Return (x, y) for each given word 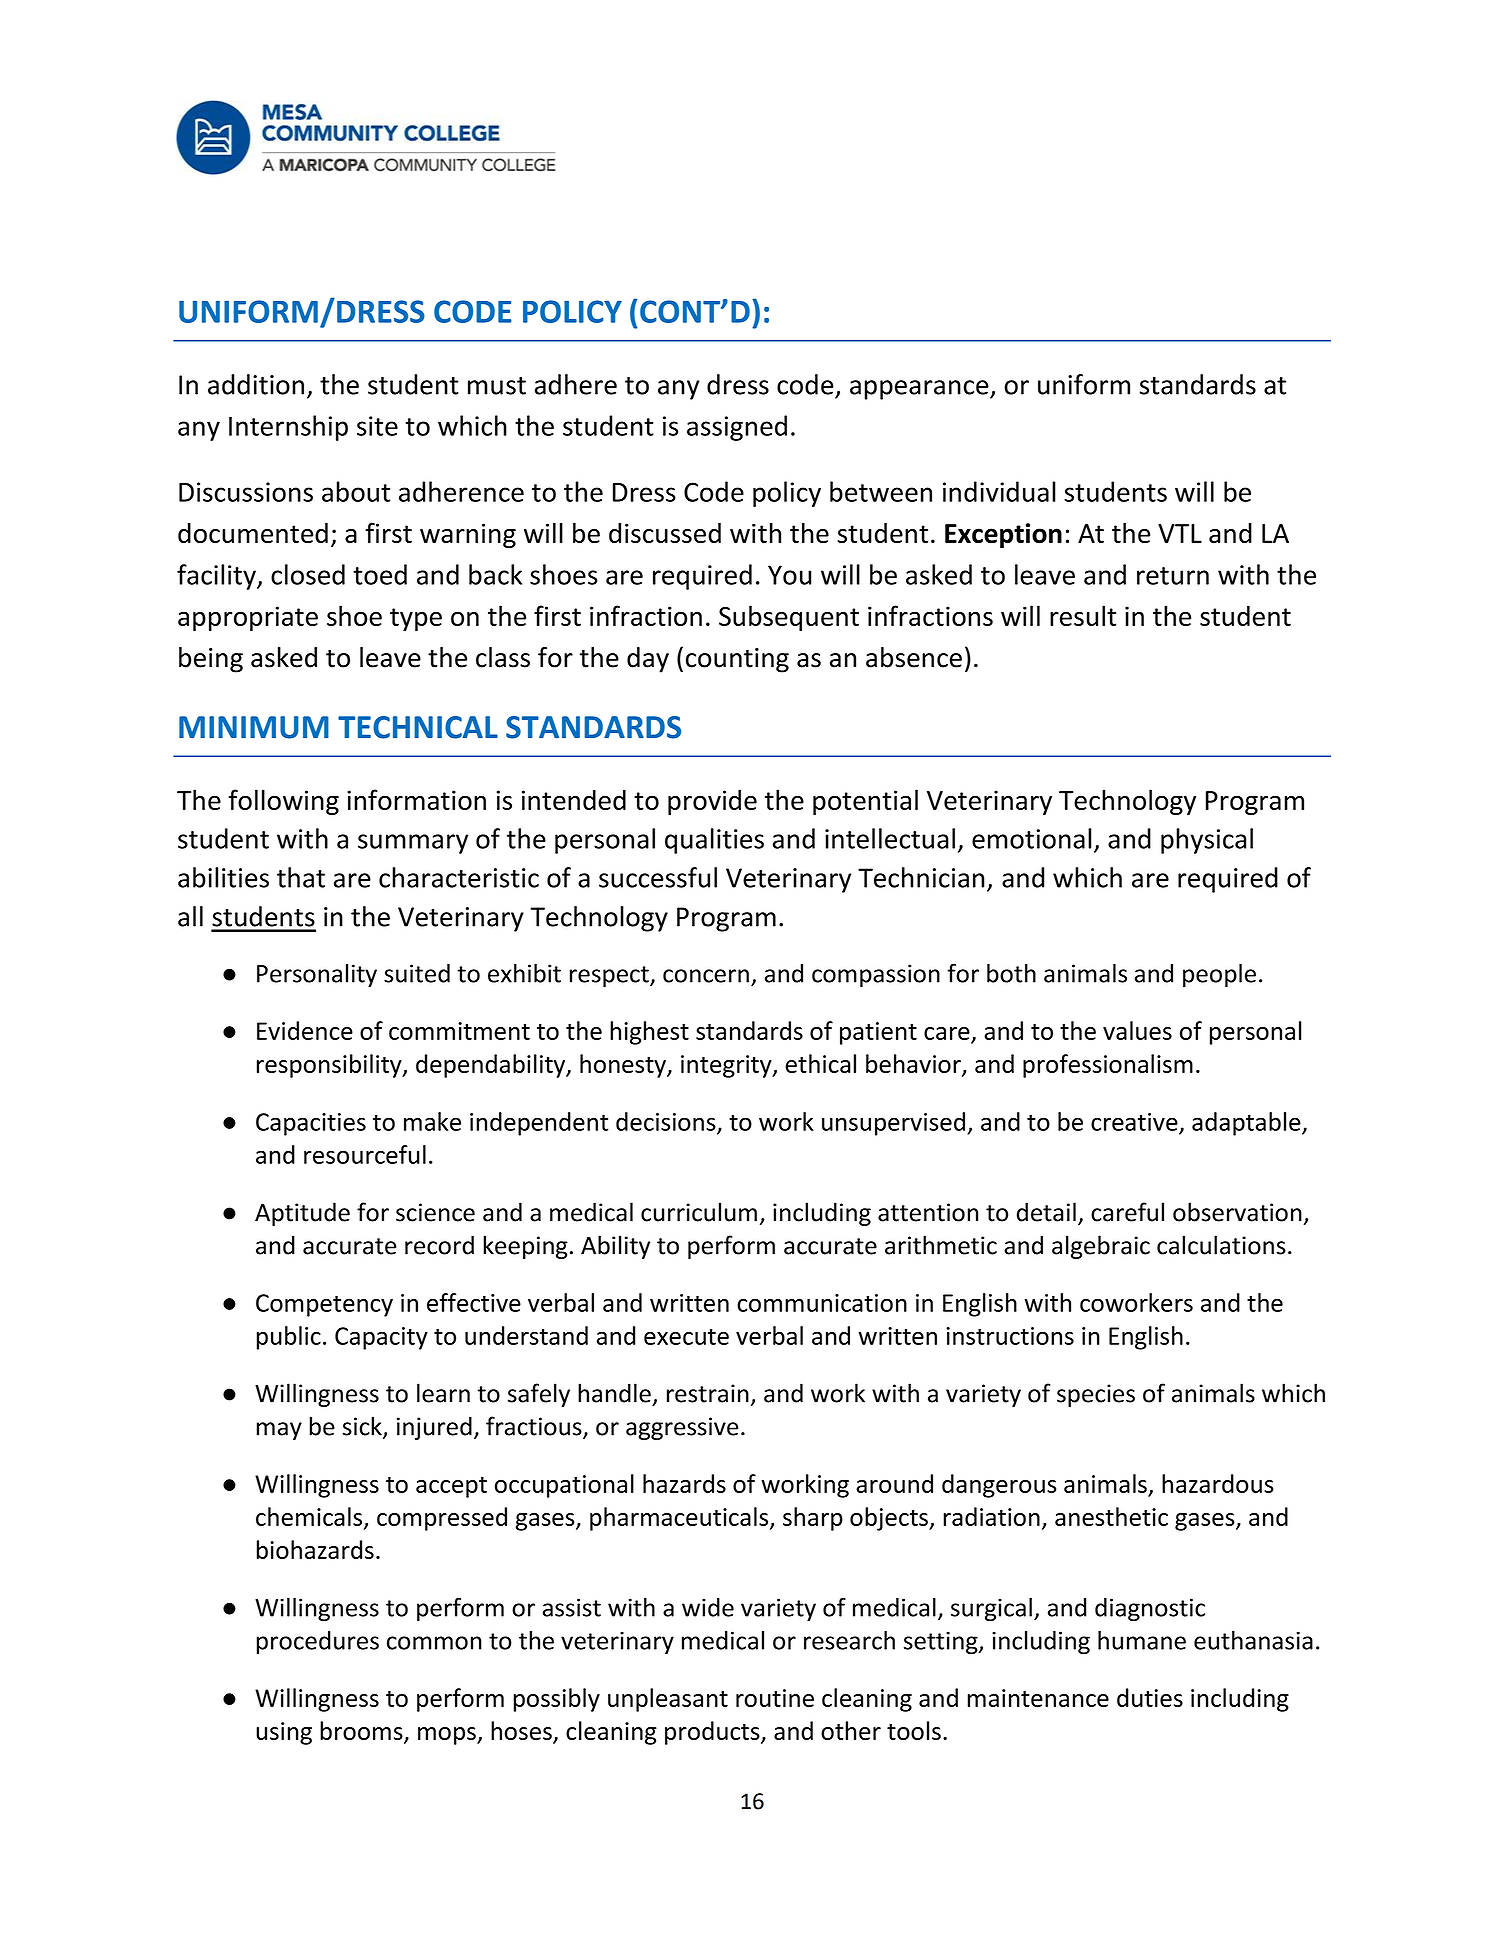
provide (712, 802)
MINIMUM (254, 727)
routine (775, 1698)
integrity (727, 1066)
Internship (288, 428)
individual (999, 491)
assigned (737, 428)
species (1096, 1395)
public (289, 1338)
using (284, 1733)
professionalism (1108, 1066)
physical (1207, 841)
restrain (708, 1393)
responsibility (330, 1066)
